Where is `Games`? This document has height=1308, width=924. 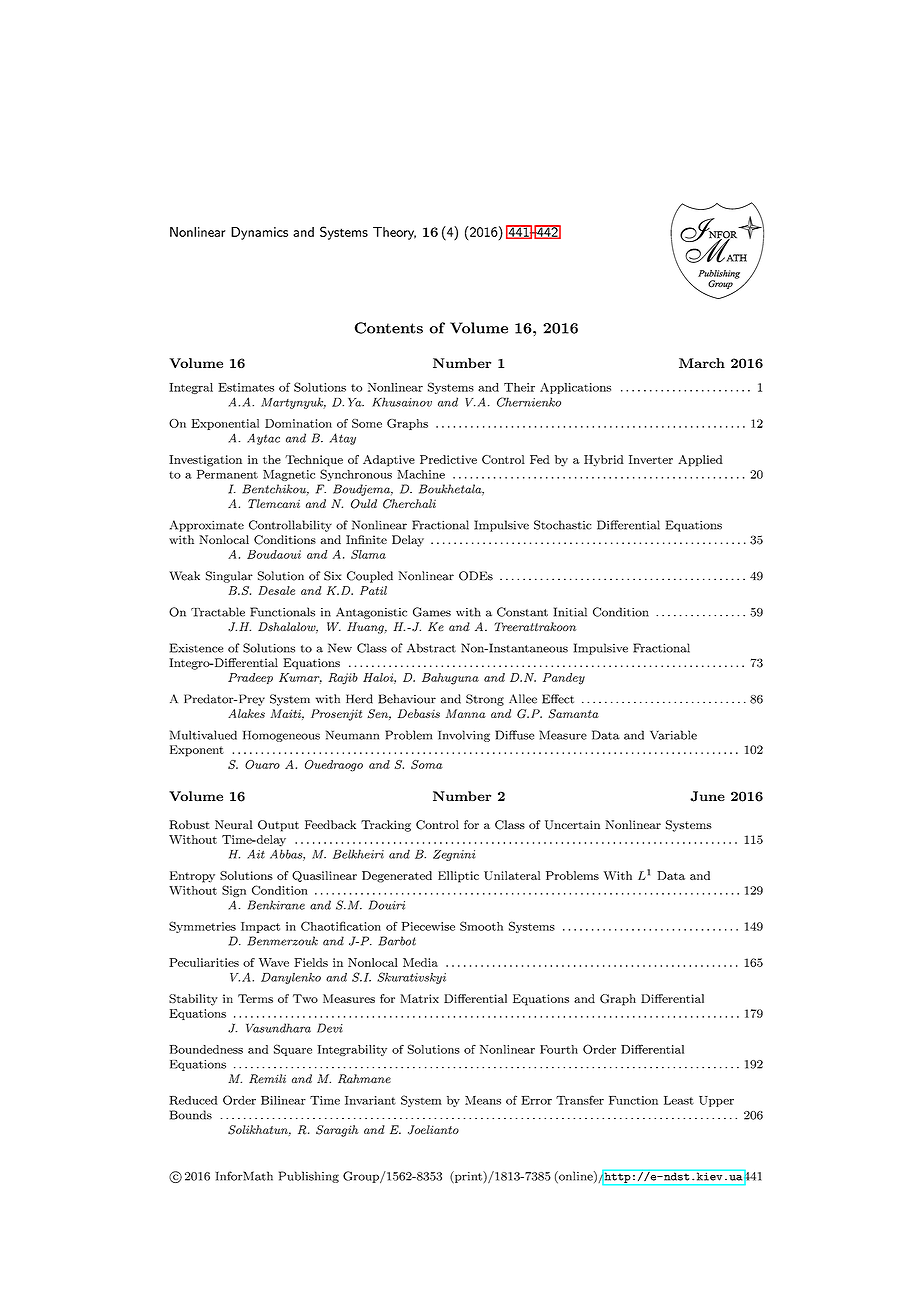 Games is located at coordinates (432, 612).
